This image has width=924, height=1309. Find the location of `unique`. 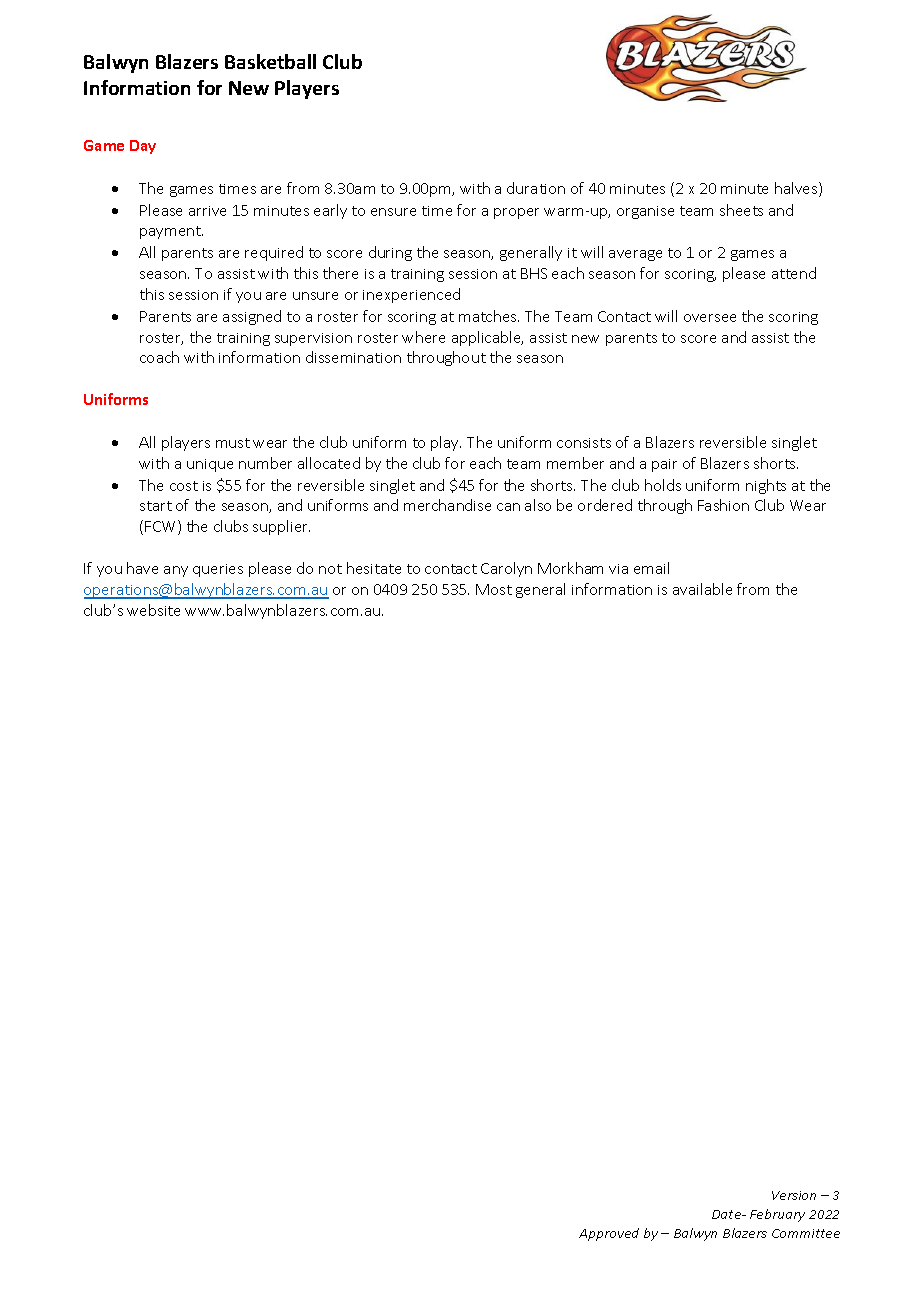

unique is located at coordinates (210, 465).
